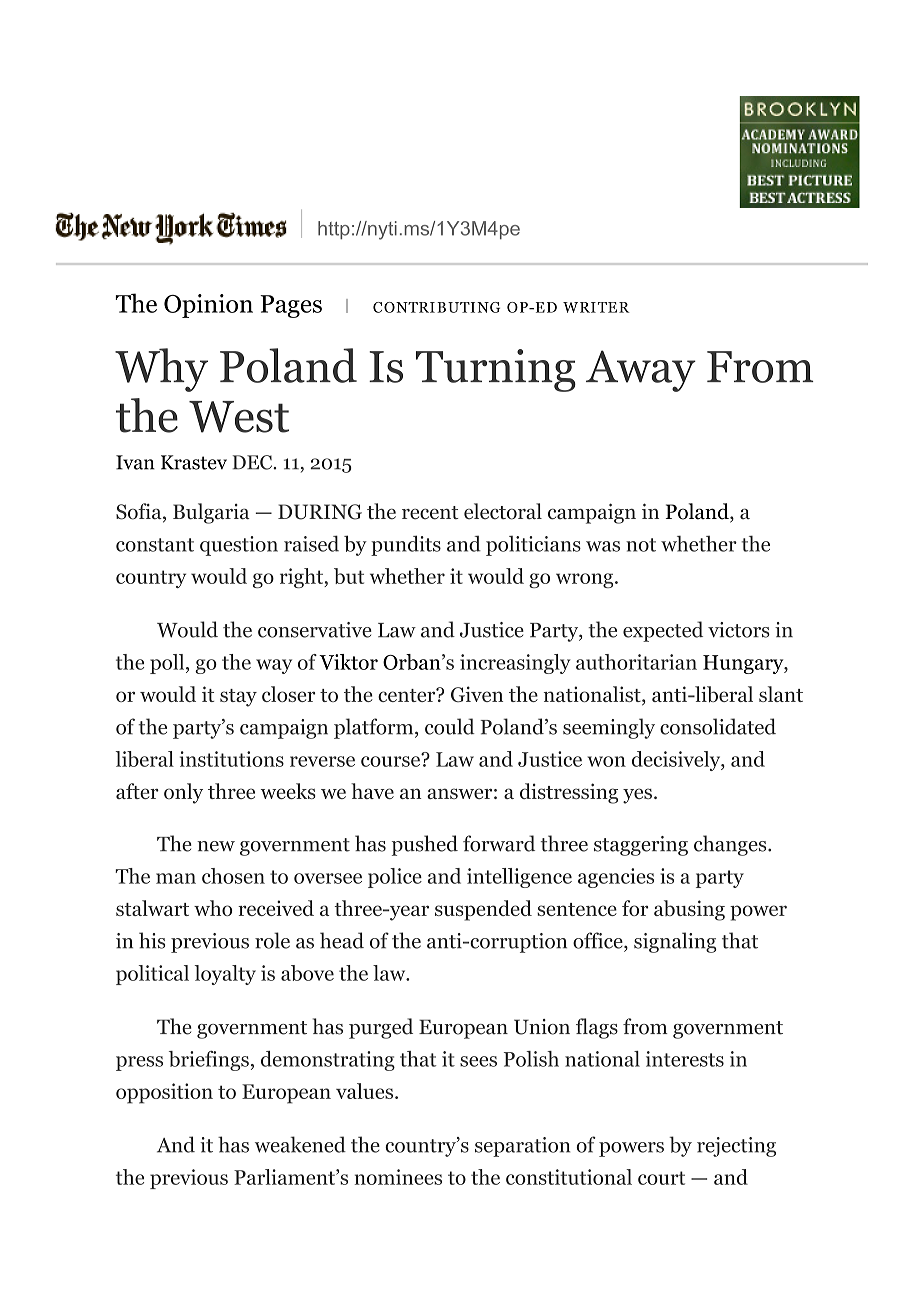 The height and width of the screenshot is (1308, 924). Describe the element at coordinates (718, 726) in the screenshot. I see `consolidated` at that location.
